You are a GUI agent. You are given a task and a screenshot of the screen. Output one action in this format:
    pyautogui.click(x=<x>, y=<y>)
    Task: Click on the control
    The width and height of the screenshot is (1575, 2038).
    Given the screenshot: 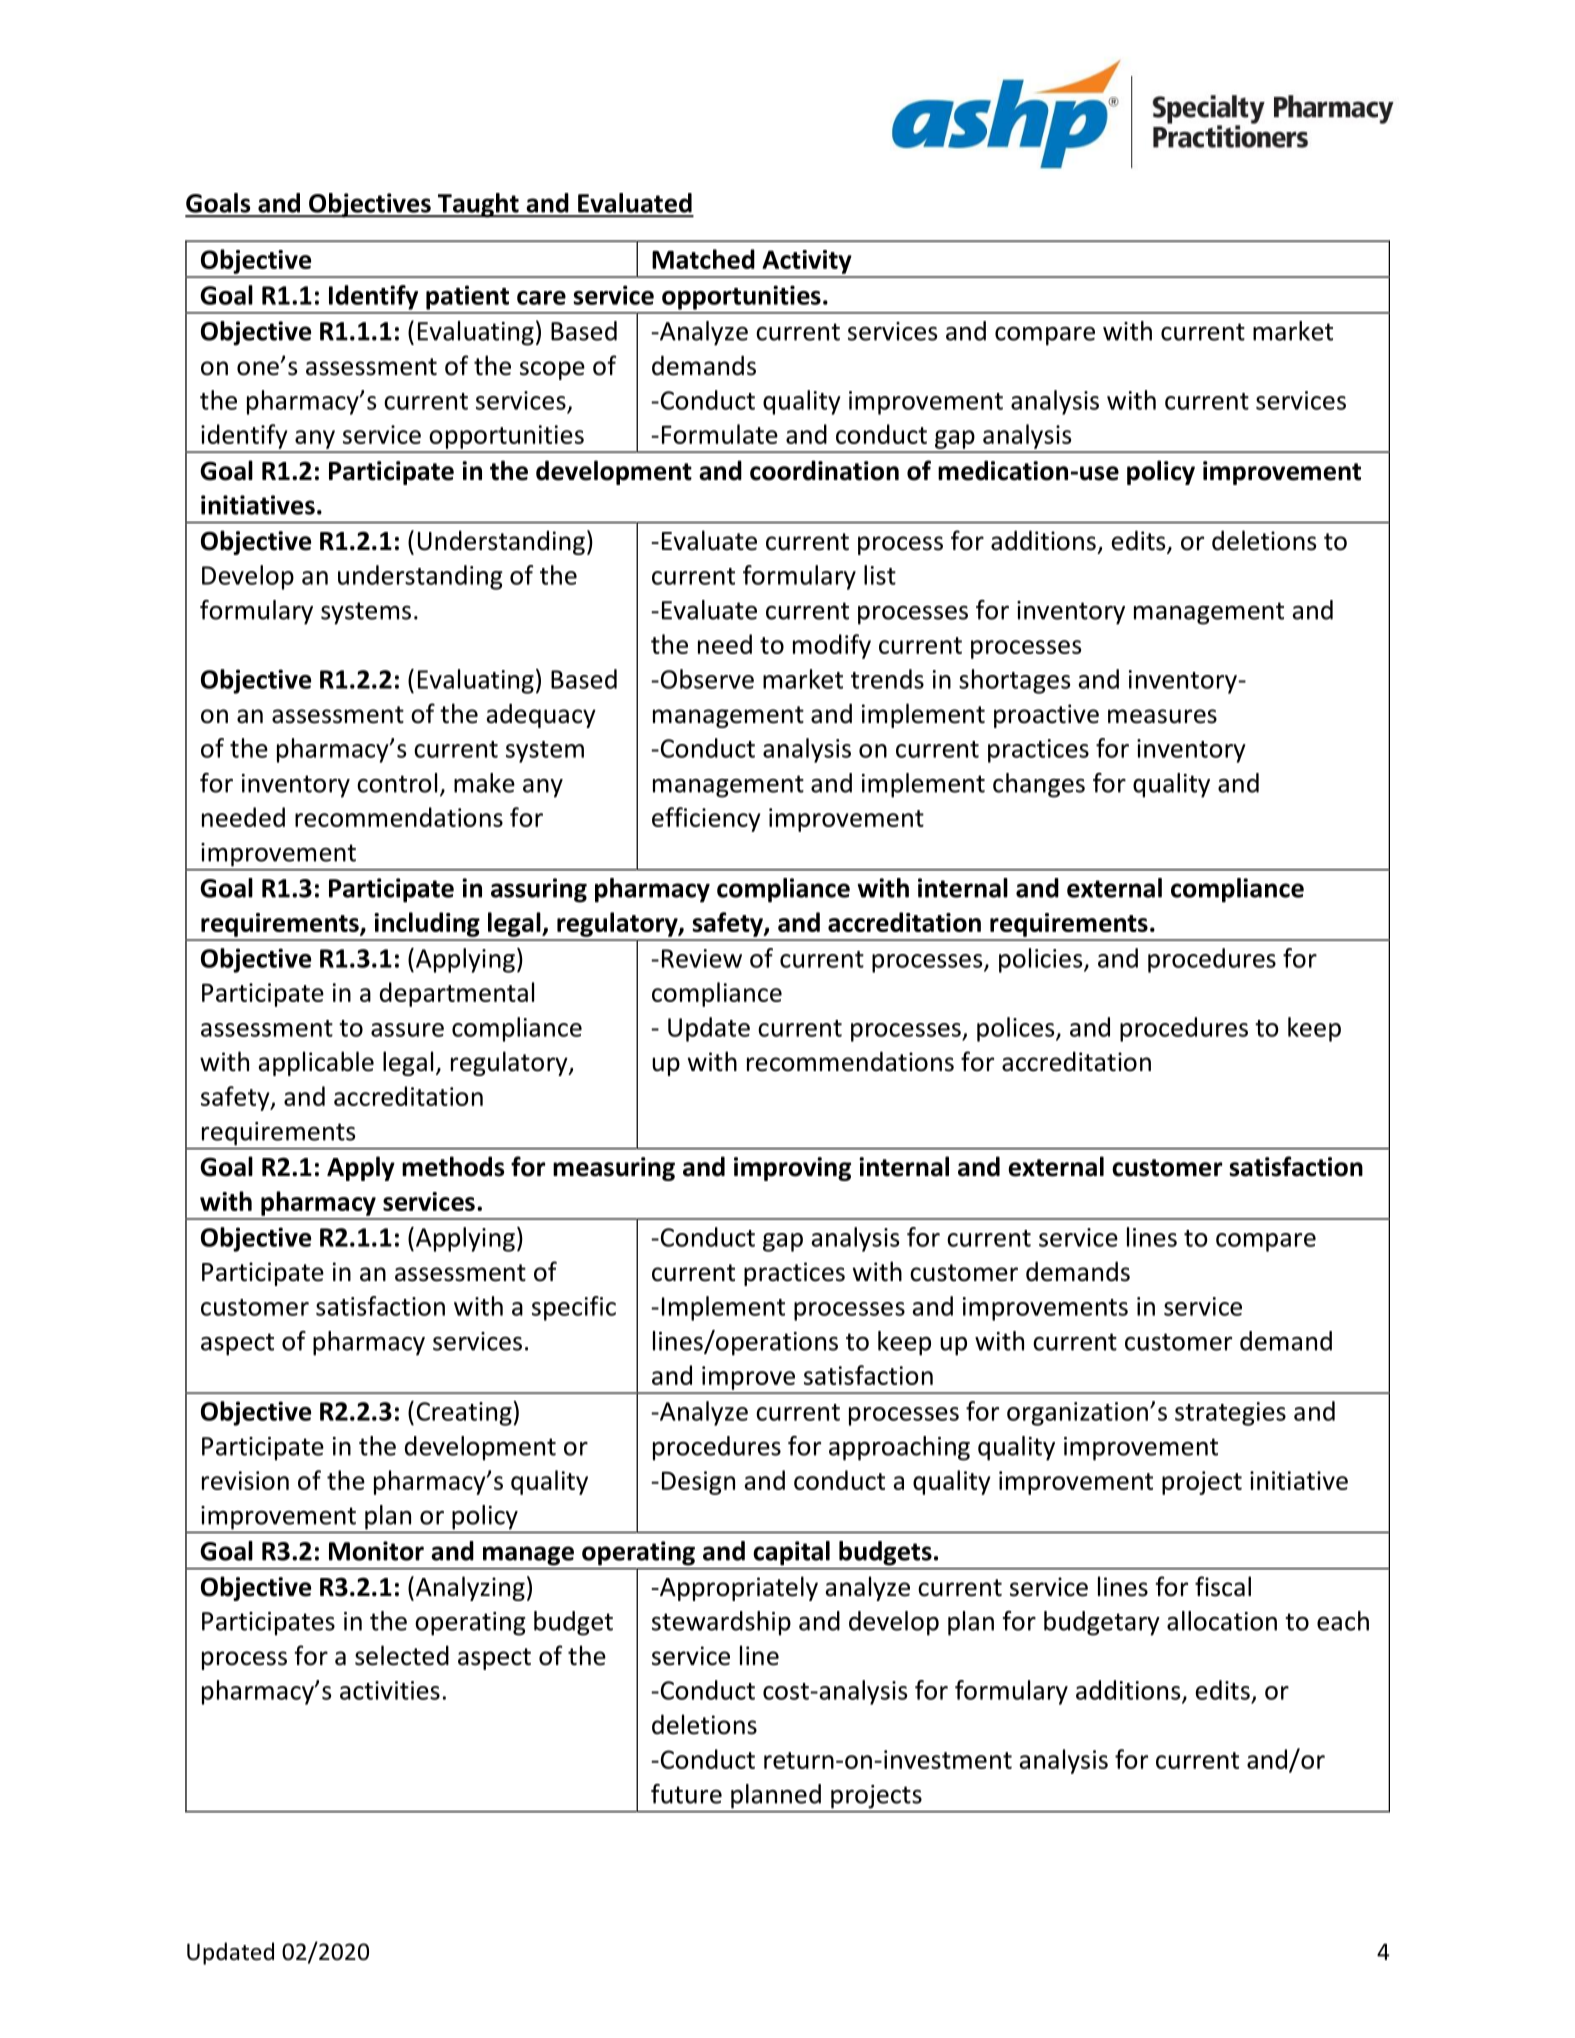 What is the action you would take?
    pyautogui.click(x=397, y=783)
